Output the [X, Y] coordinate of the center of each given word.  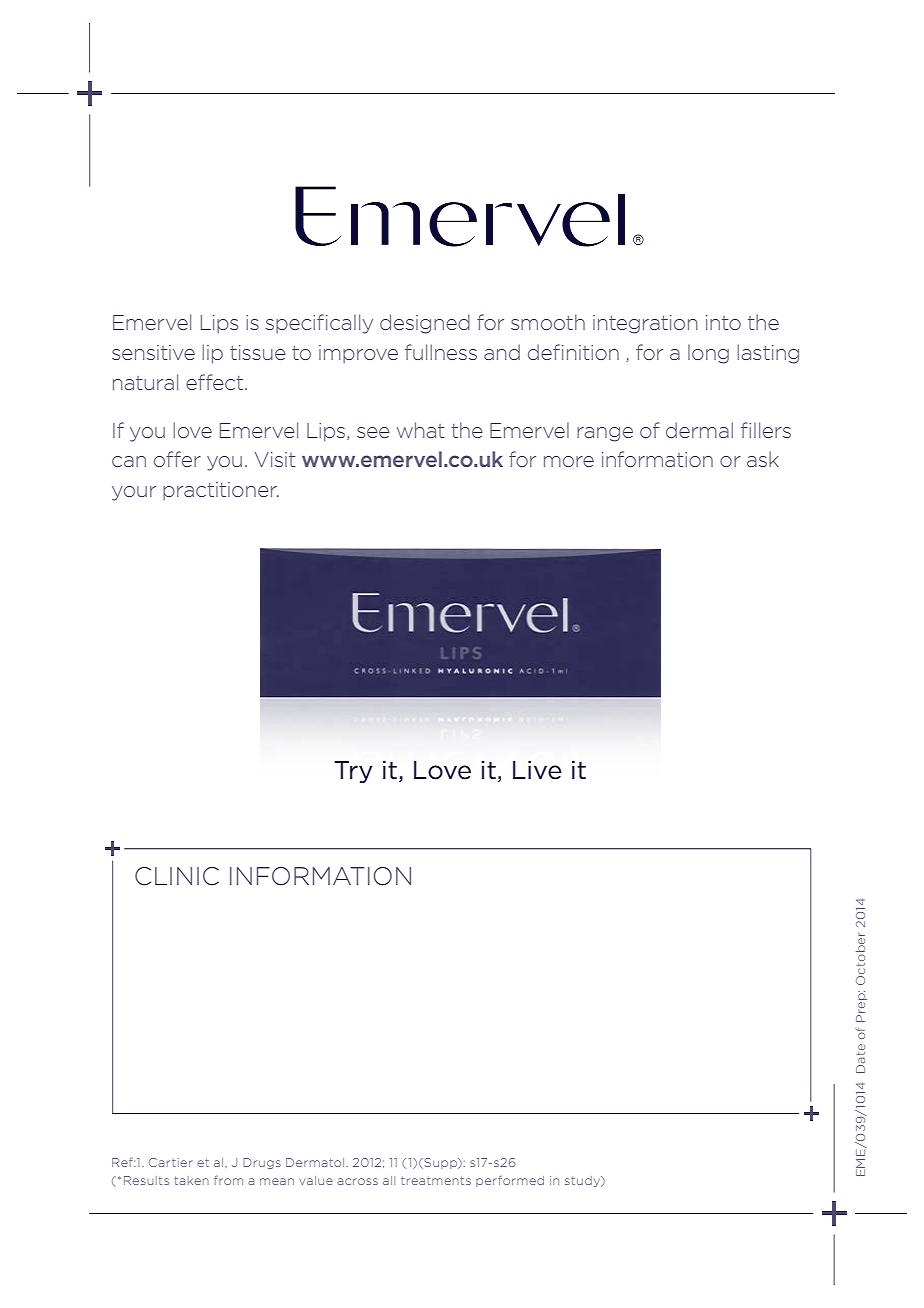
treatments [436, 1180]
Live [537, 770]
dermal [699, 430]
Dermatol [316, 1162]
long [708, 354]
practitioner [221, 491]
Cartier [171, 1162]
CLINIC [177, 876]
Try [353, 772]
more [569, 461]
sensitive [153, 352]
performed [510, 1181]
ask [763, 459]
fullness [441, 352]
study [584, 1181]
